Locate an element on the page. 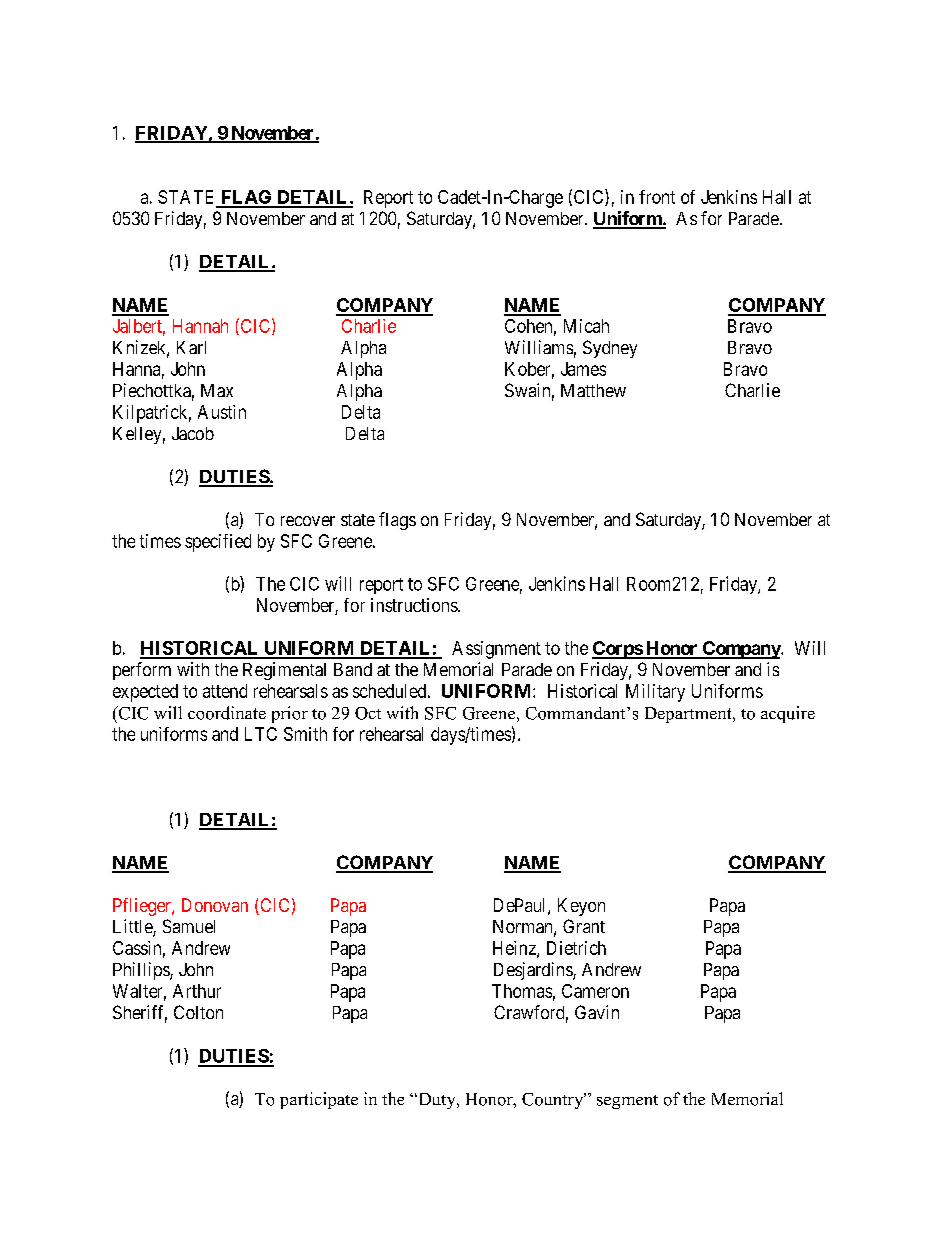 This document has width=952, height=1233. Micah is located at coordinates (586, 326).
